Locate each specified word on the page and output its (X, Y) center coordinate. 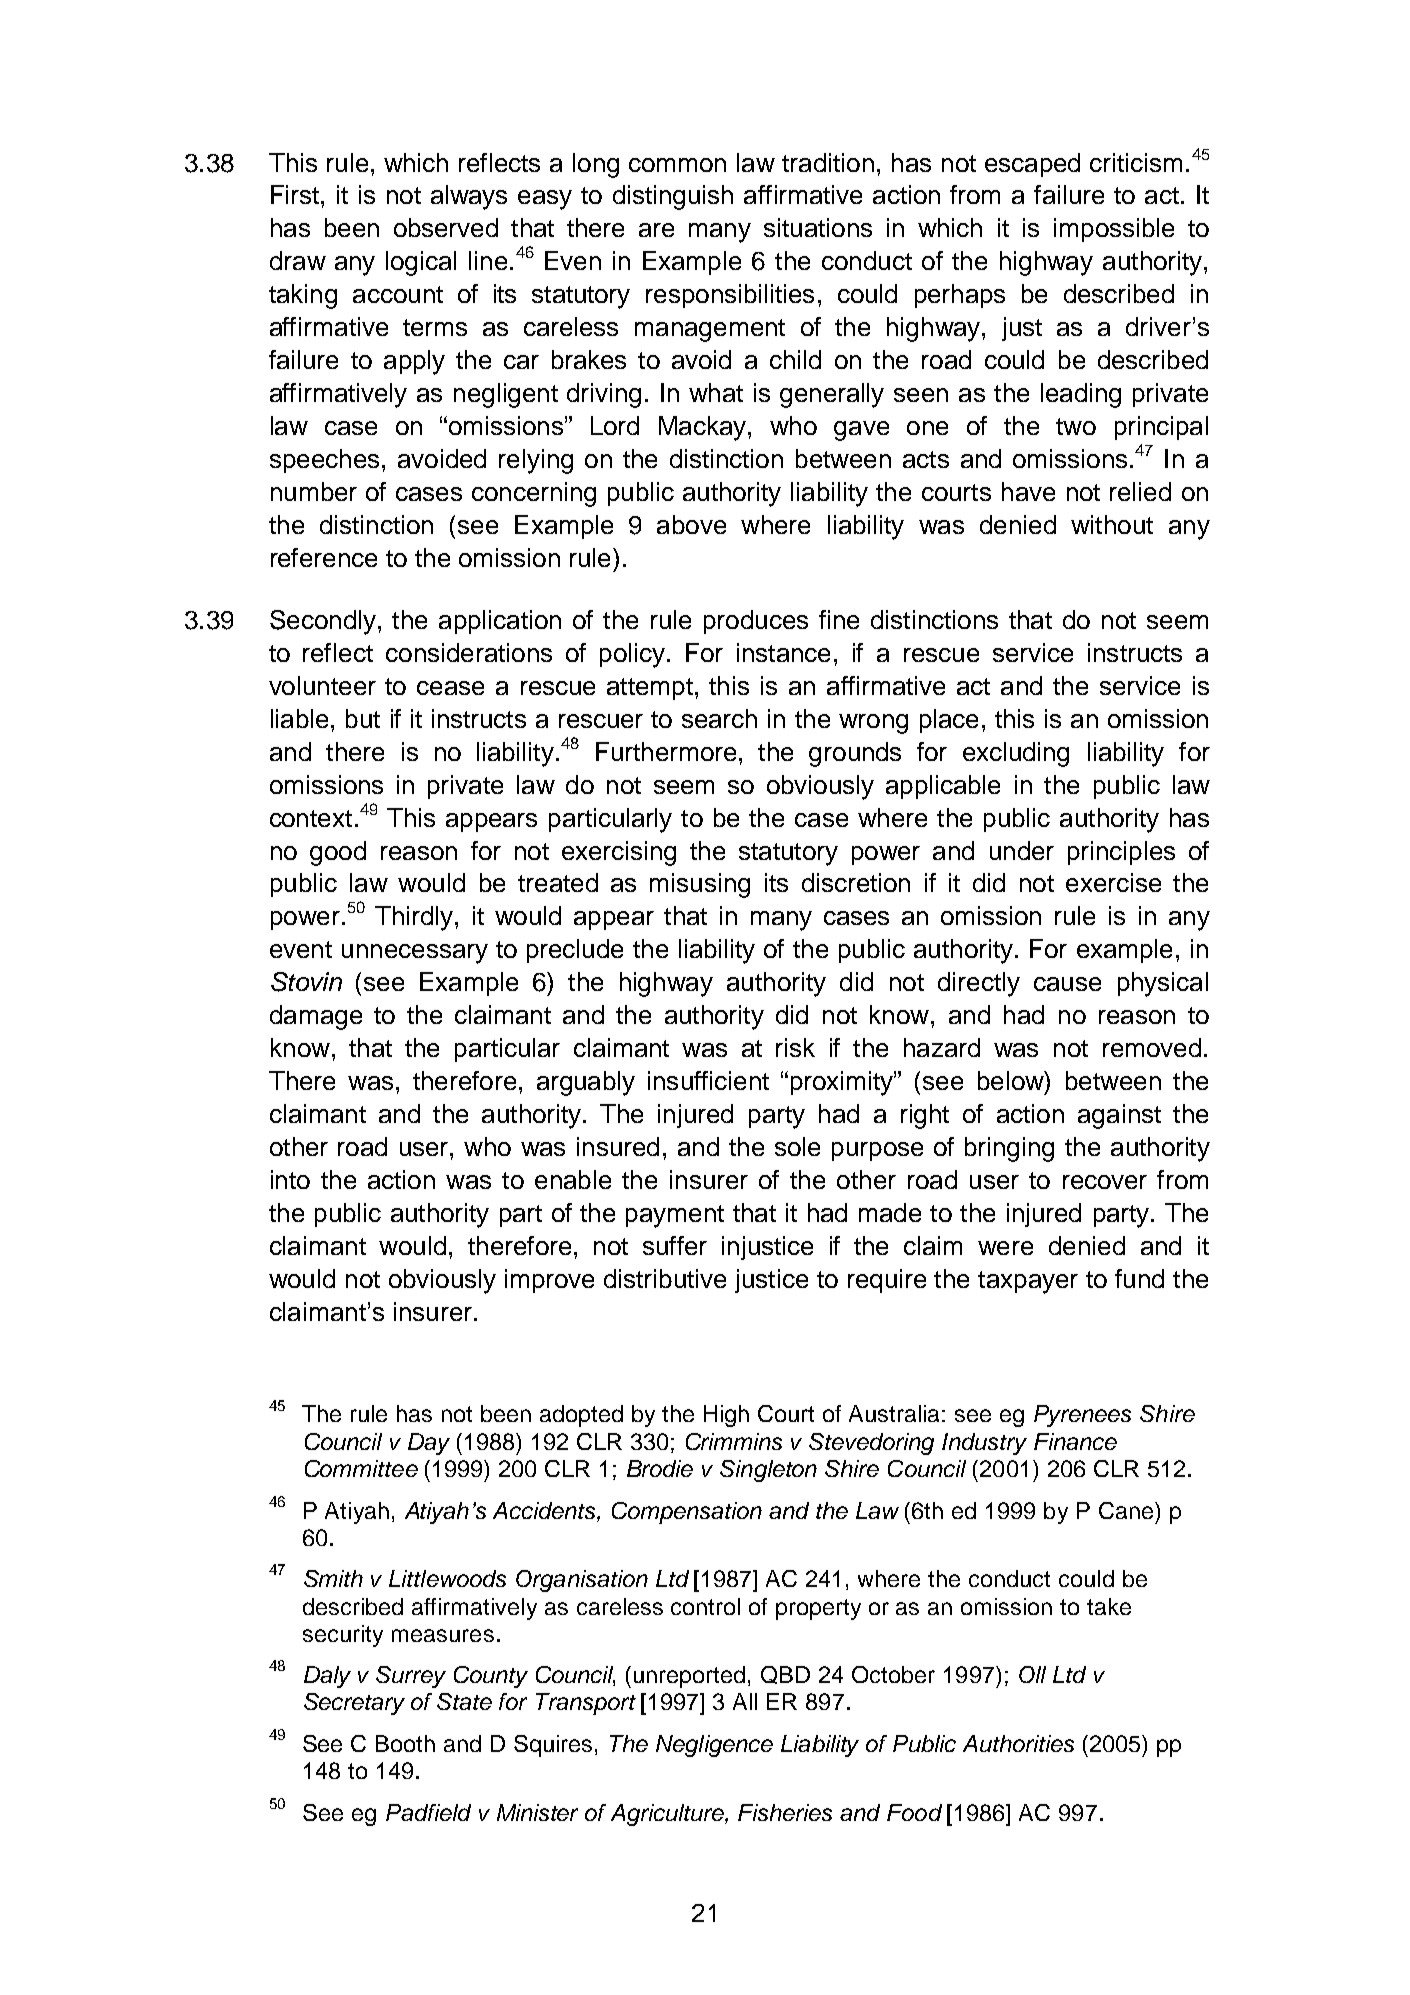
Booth (405, 1743)
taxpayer (1028, 1282)
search (719, 718)
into (290, 1179)
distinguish (673, 197)
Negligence (714, 1746)
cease (450, 688)
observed (446, 227)
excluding (1016, 754)
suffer (675, 1245)
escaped (1032, 165)
